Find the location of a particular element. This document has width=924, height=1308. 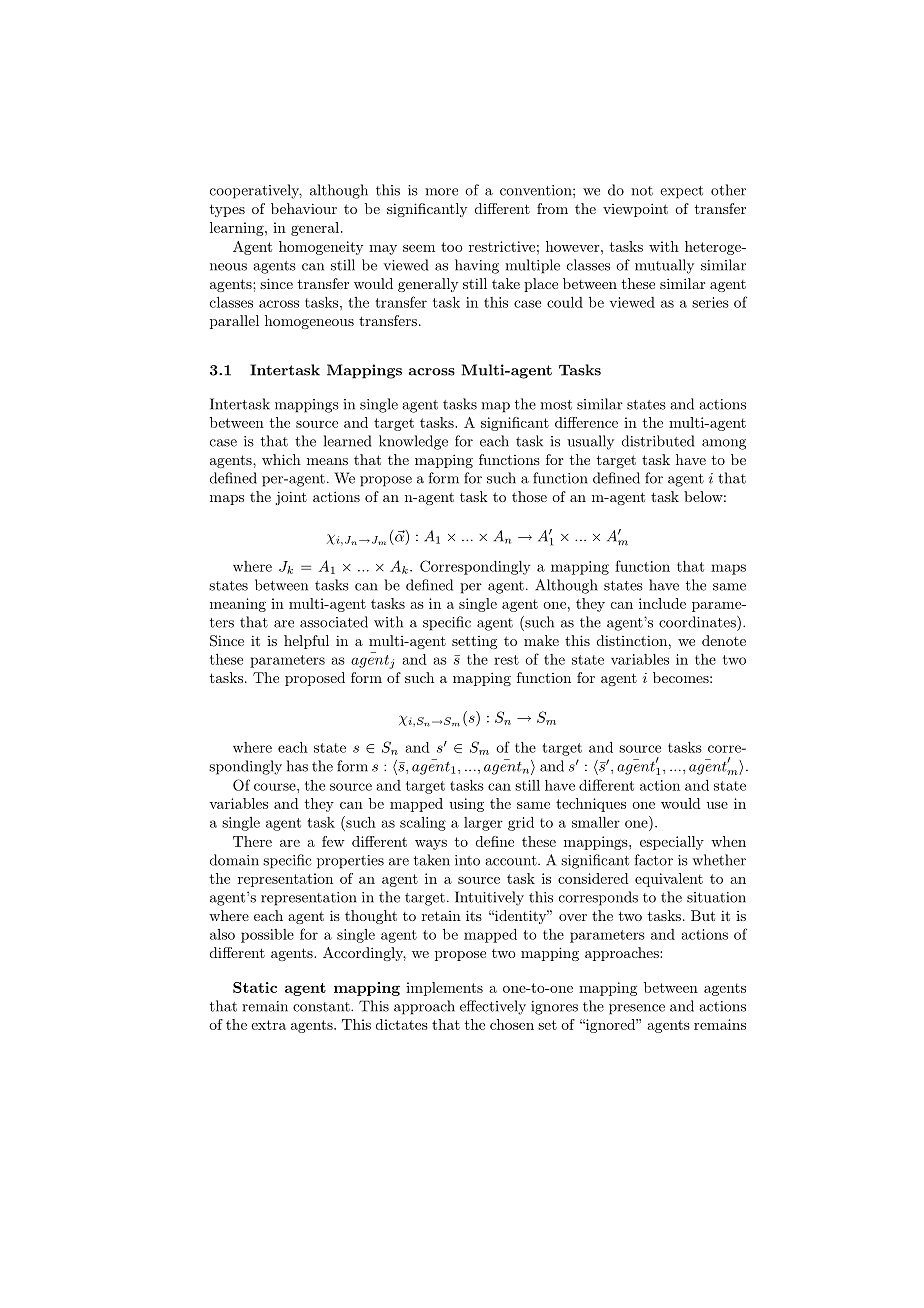

behaviour is located at coordinates (304, 208).
